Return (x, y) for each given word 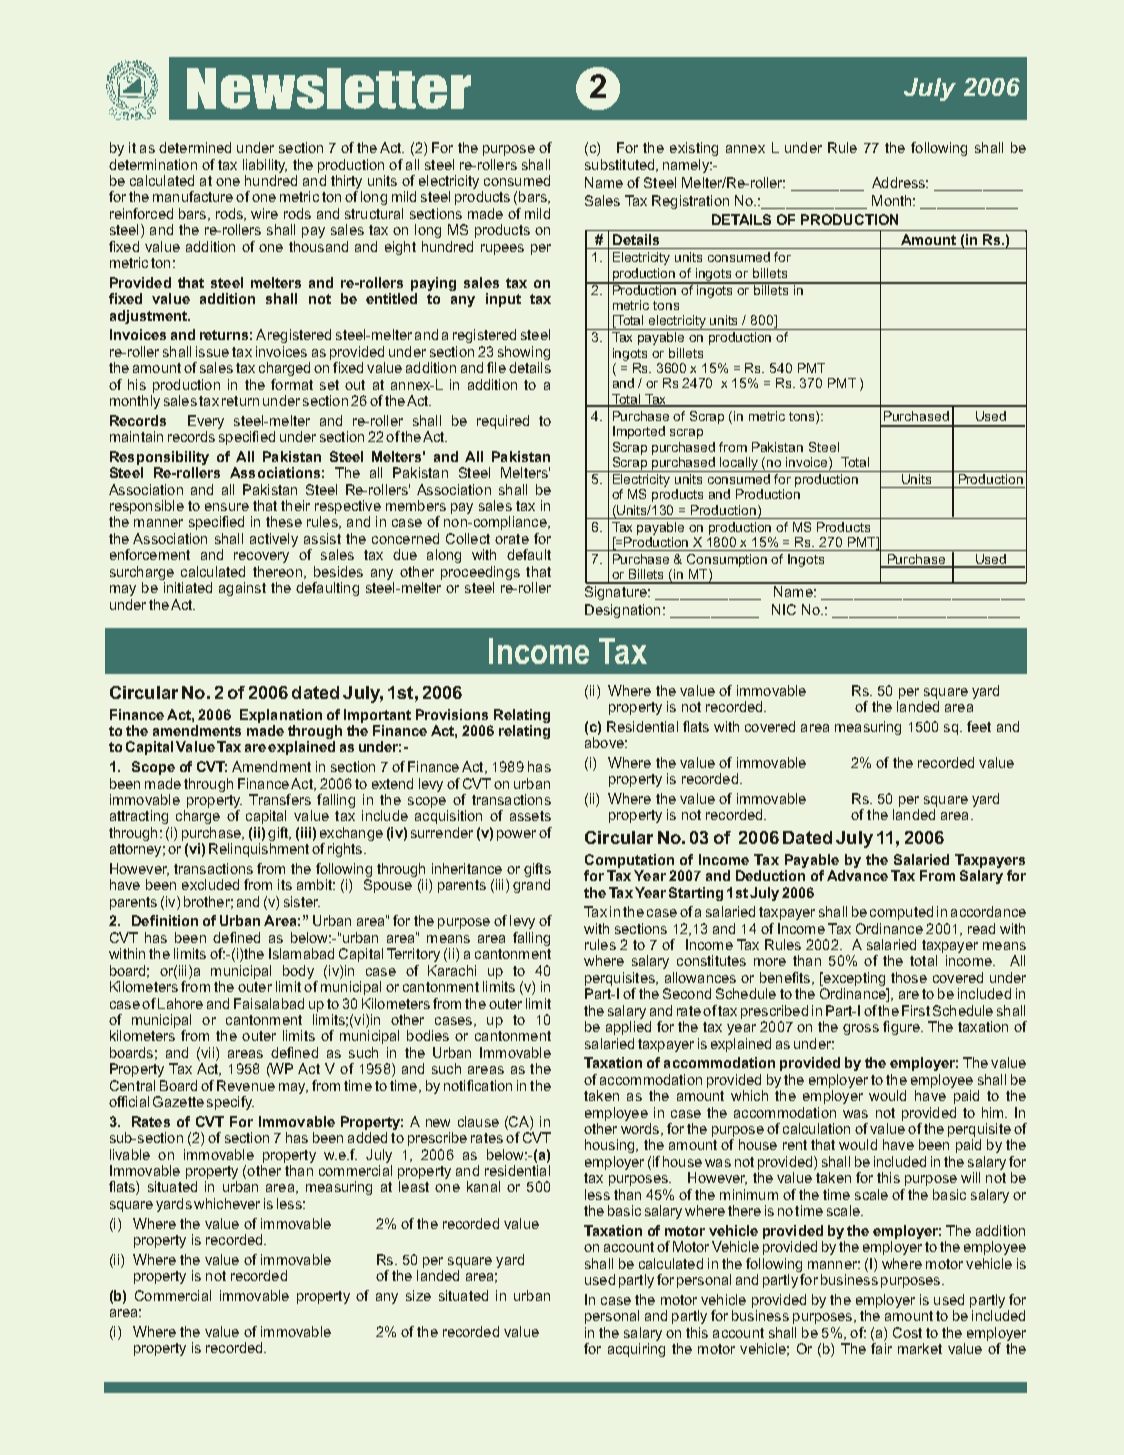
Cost (907, 1332)
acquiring (636, 1350)
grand (531, 886)
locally (740, 464)
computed (901, 913)
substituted (621, 165)
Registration (690, 202)
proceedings (480, 573)
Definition (165, 920)
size (418, 1295)
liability (265, 166)
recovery (261, 557)
